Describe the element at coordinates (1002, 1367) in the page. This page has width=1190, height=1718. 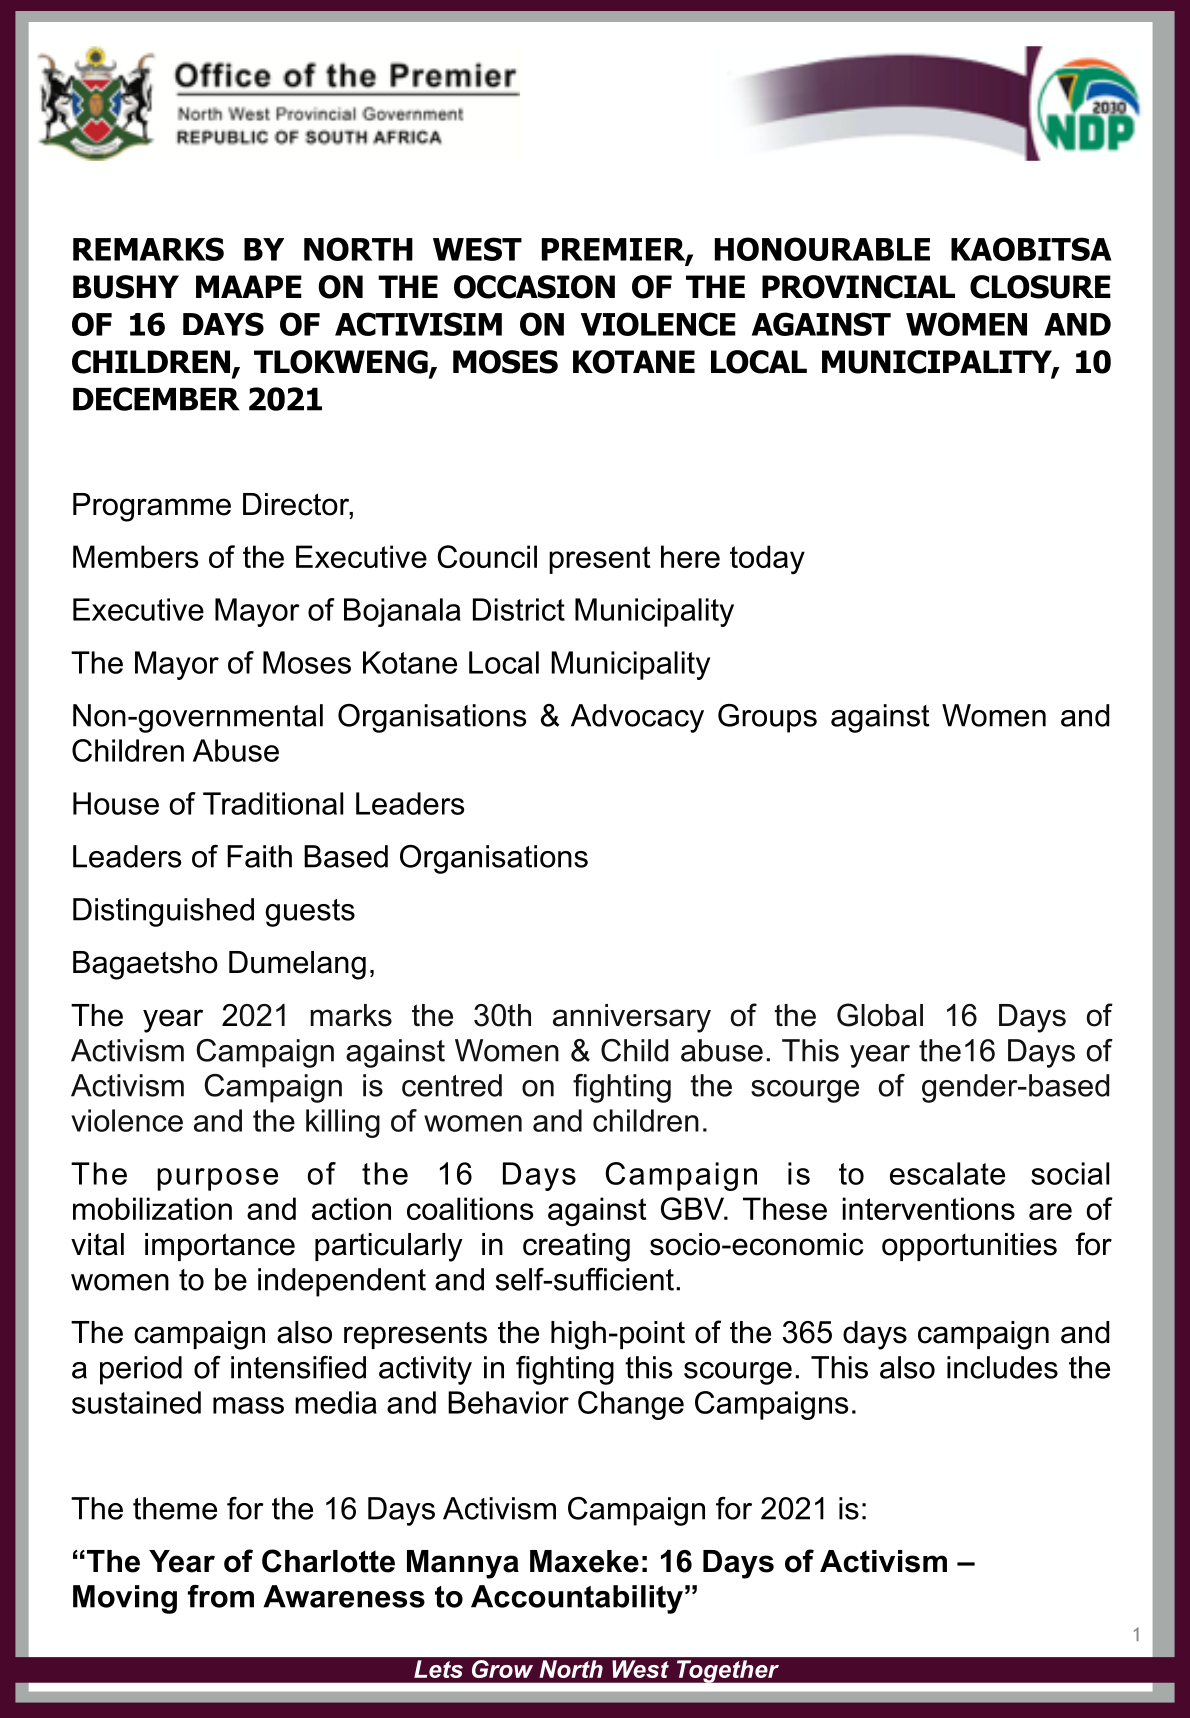
I see `includes` at that location.
